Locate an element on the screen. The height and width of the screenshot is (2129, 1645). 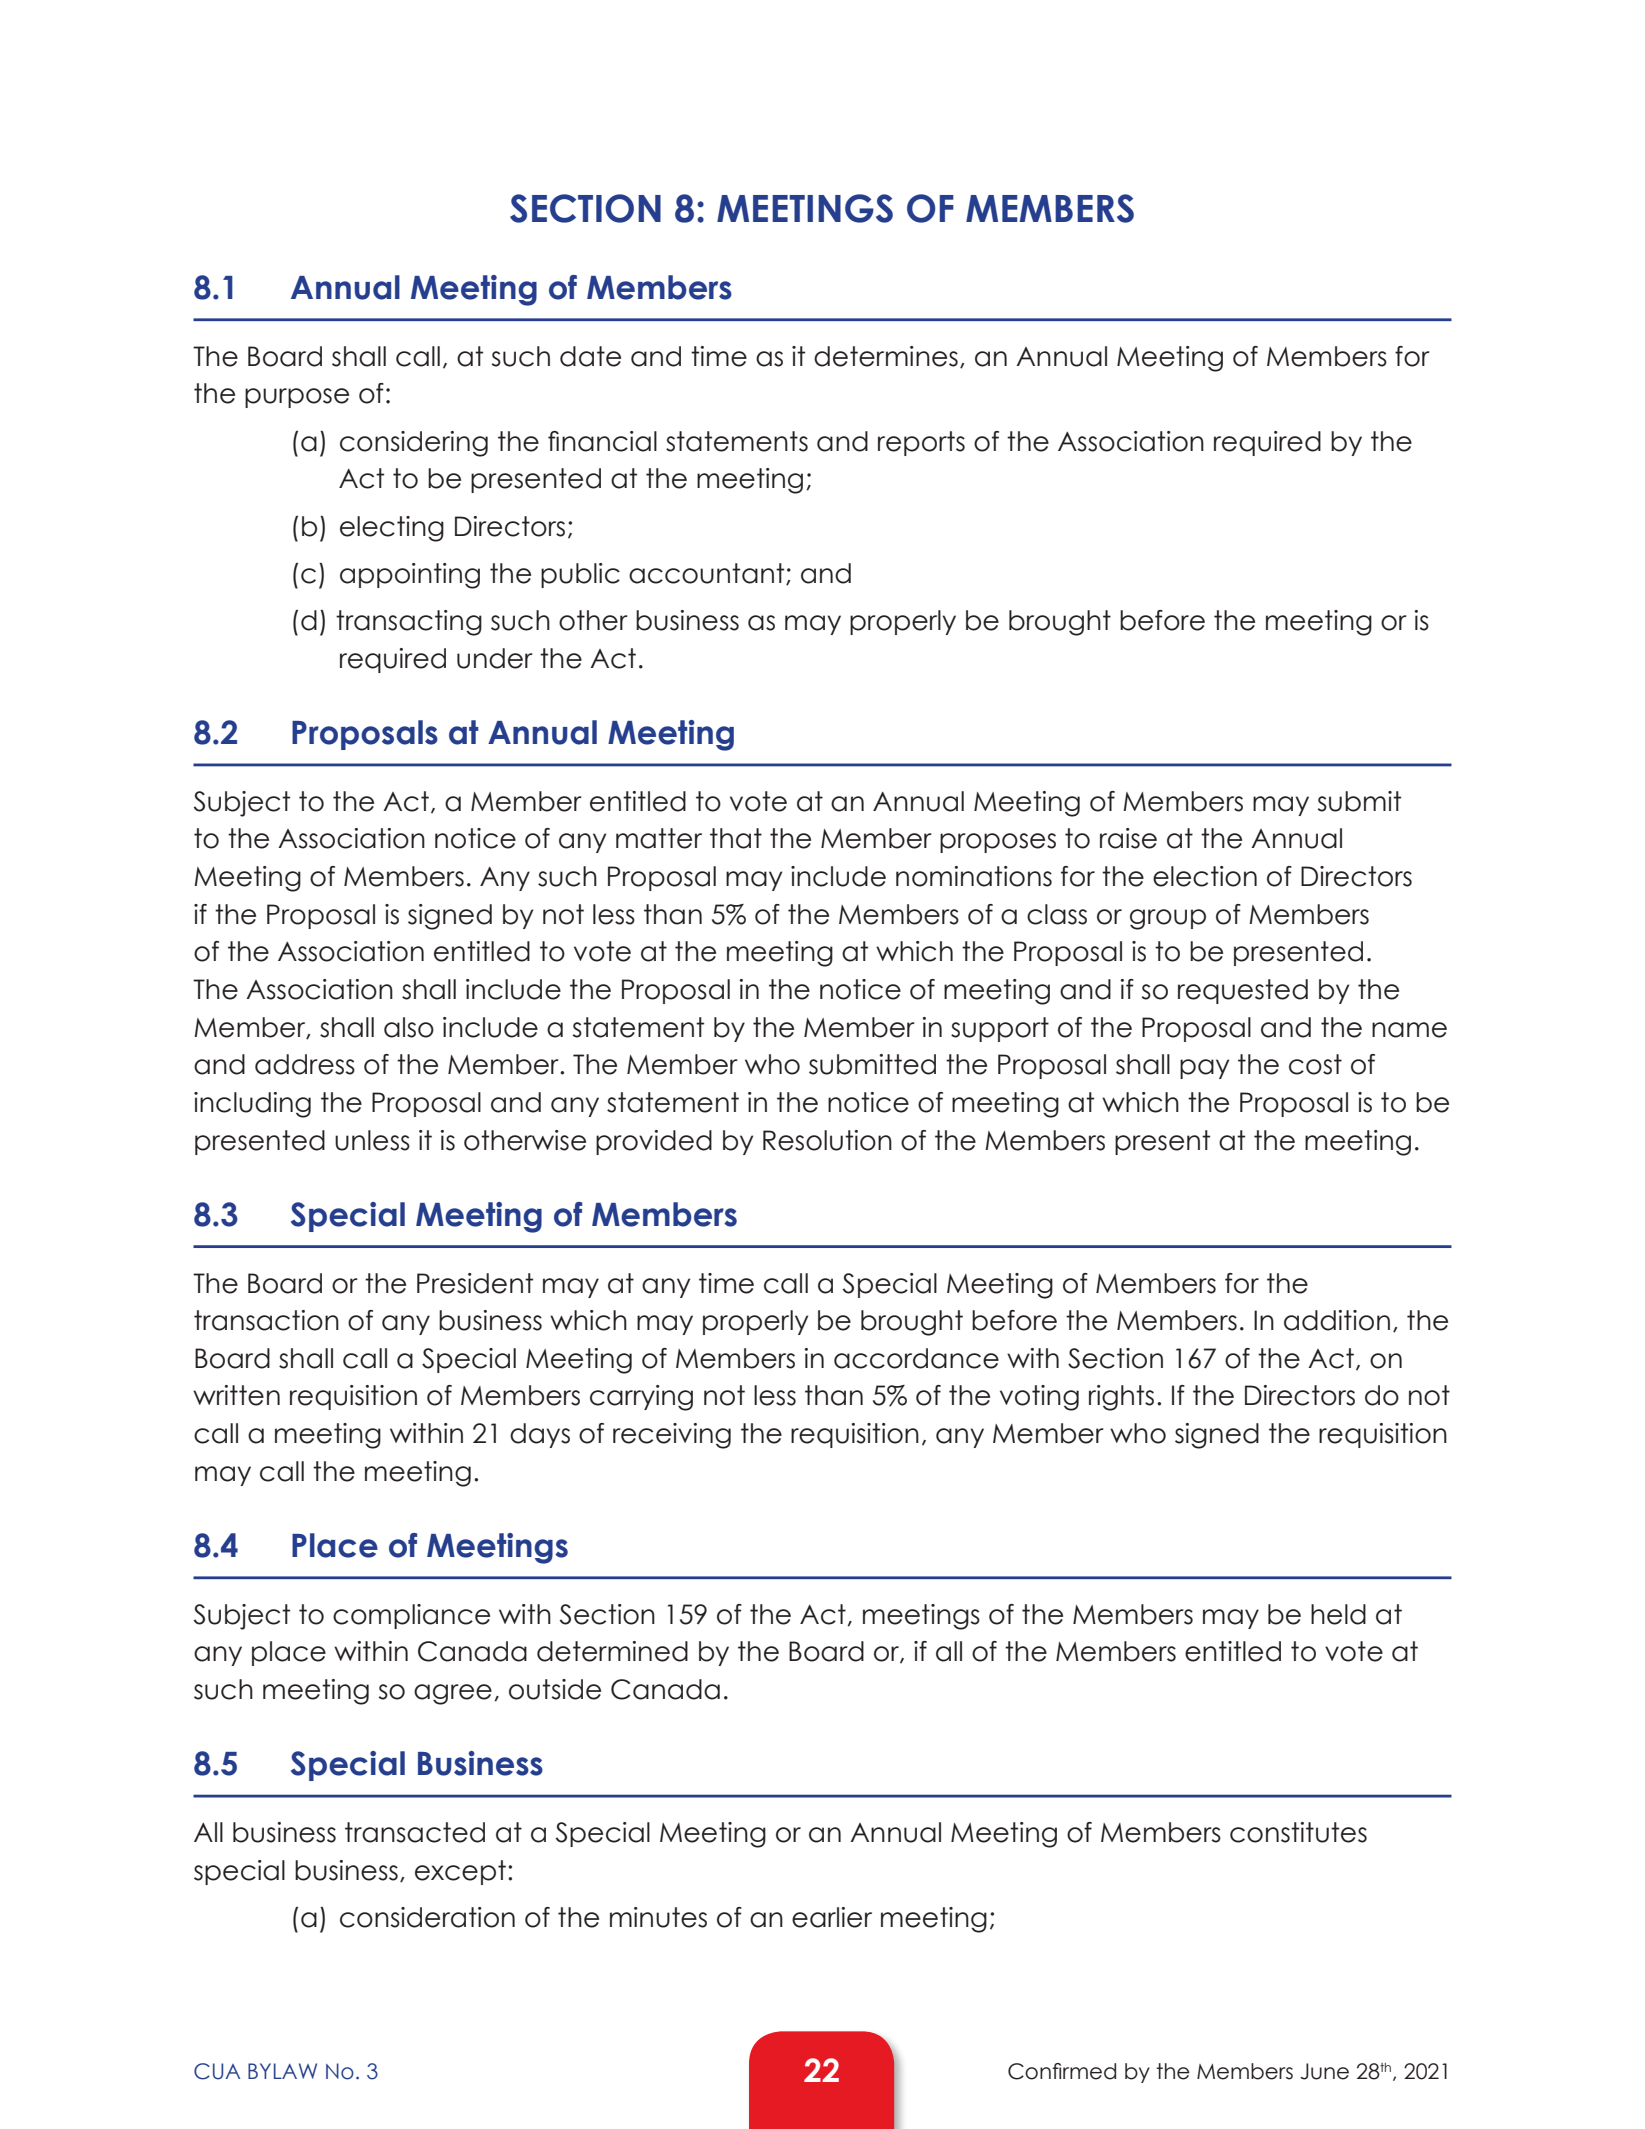
determines is located at coordinates (886, 356).
